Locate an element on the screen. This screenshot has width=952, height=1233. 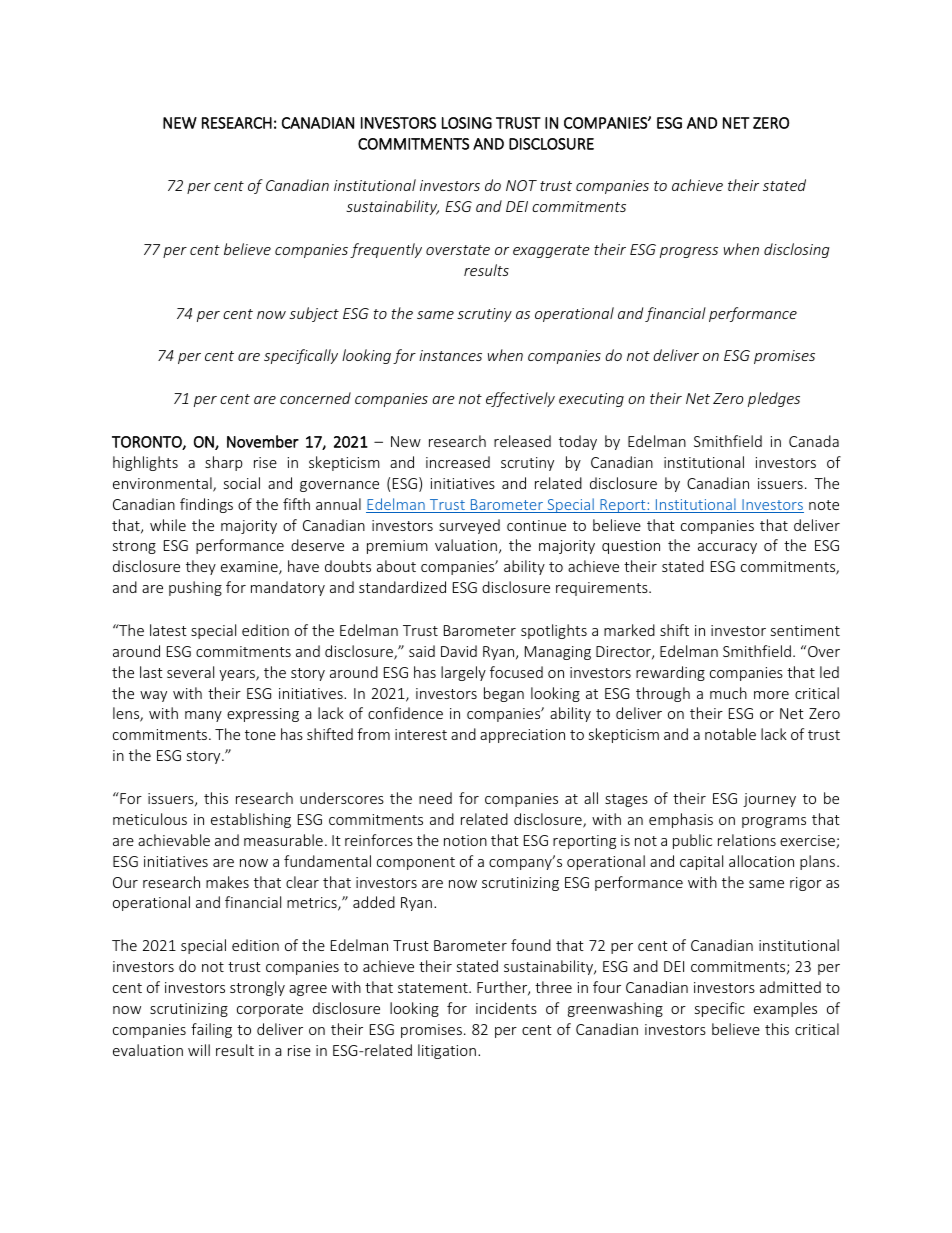
examine is located at coordinates (250, 568).
